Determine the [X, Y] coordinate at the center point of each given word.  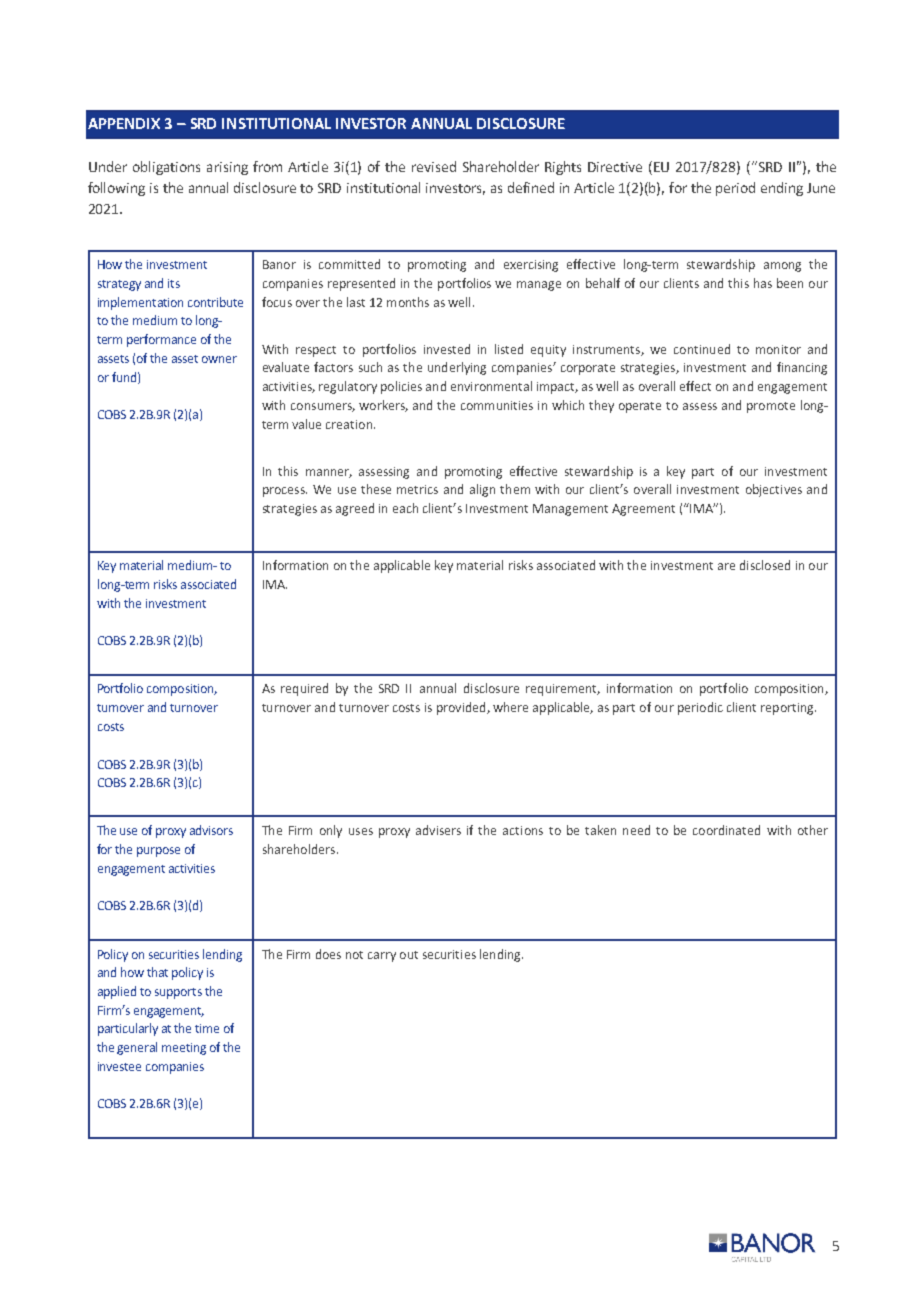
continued [702, 349]
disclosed [765, 565]
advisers [438, 830]
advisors [211, 830]
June [821, 188]
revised [434, 166]
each [405, 508]
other [813, 830]
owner [219, 359]
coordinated [726, 830]
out [409, 955]
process [285, 492]
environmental [491, 386]
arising [227, 168]
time [207, 1028]
